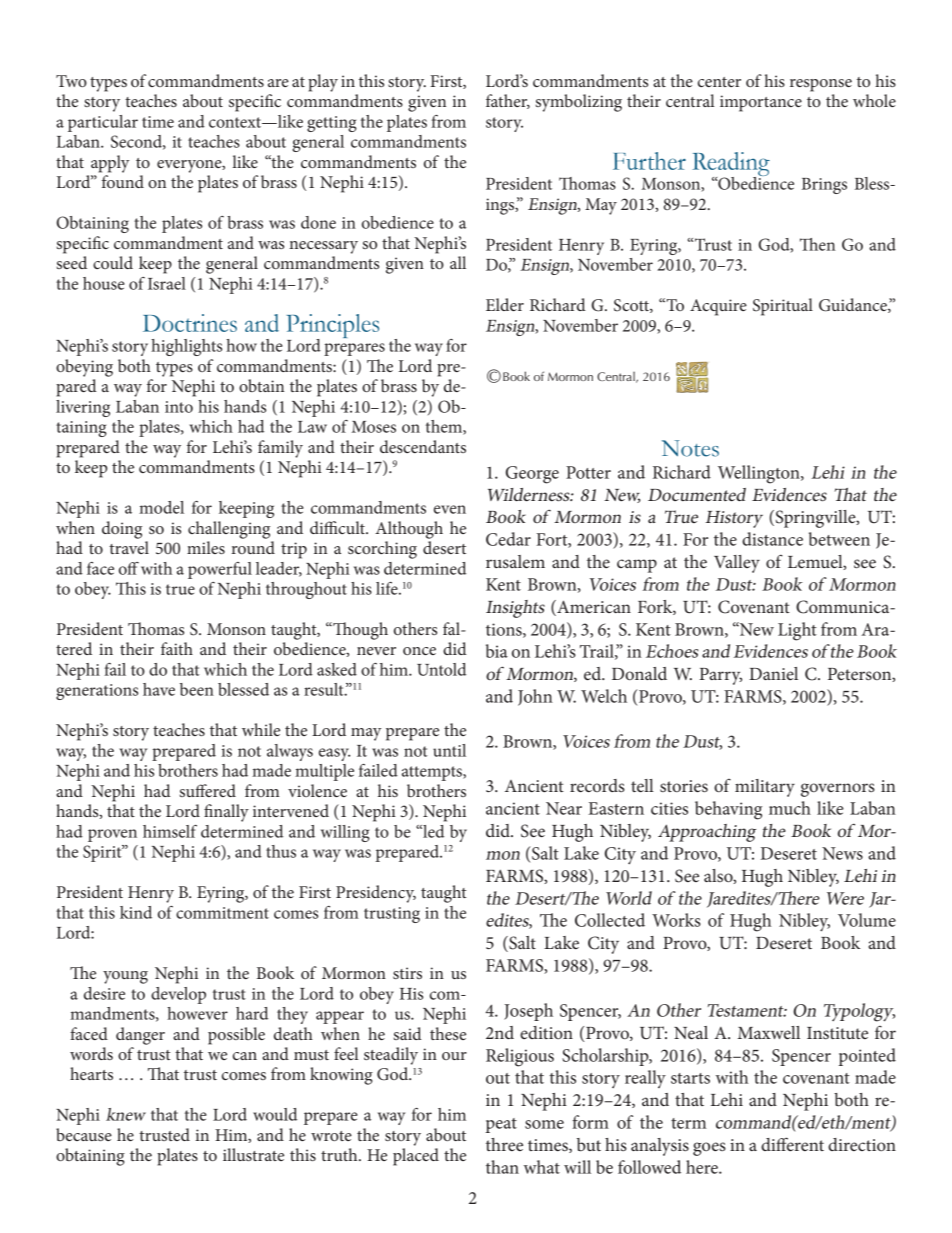 This page has height=1233, width=952. I want to click on importance, so click(761, 103).
